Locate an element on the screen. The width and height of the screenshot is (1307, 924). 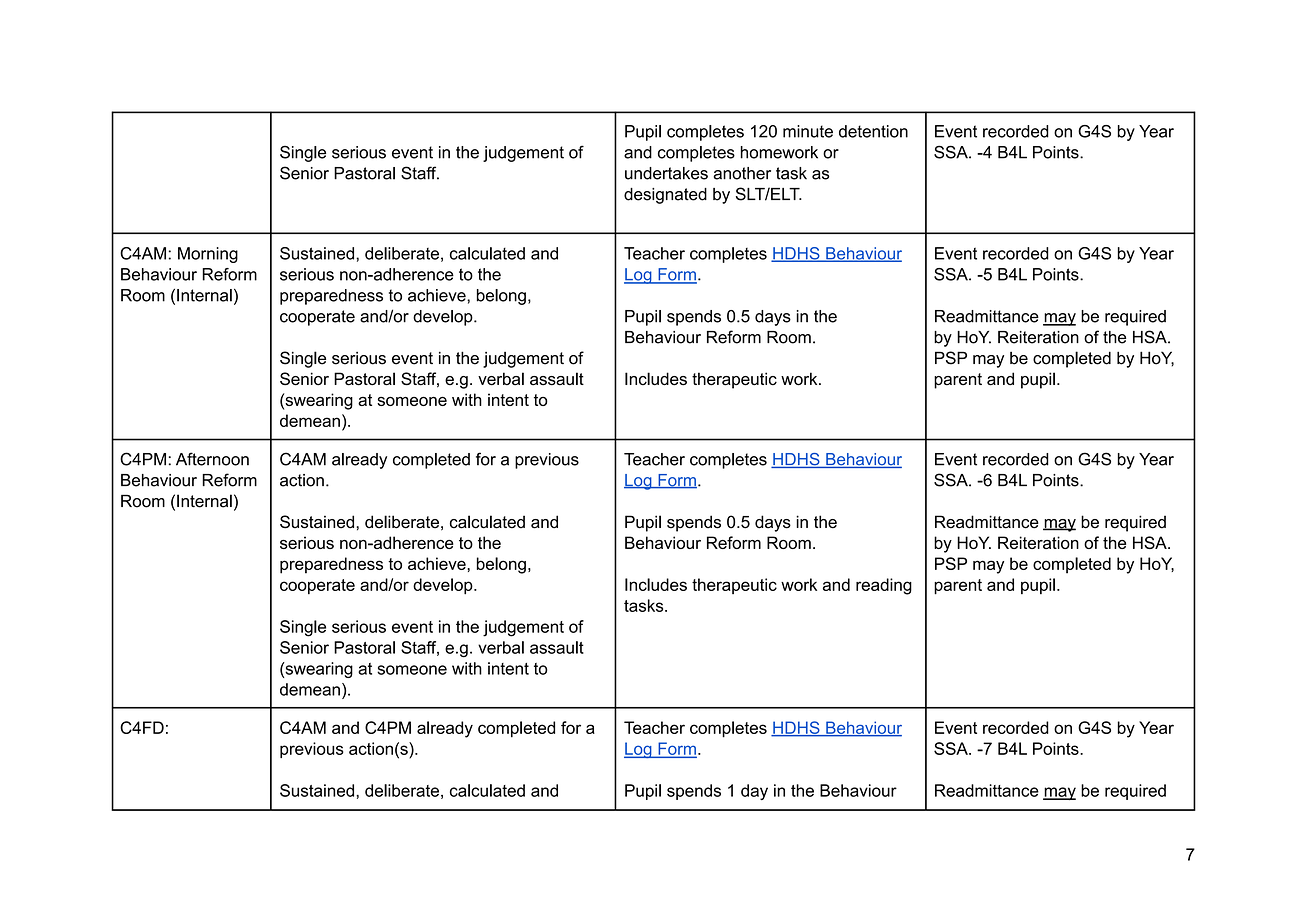
reading is located at coordinates (884, 586).
